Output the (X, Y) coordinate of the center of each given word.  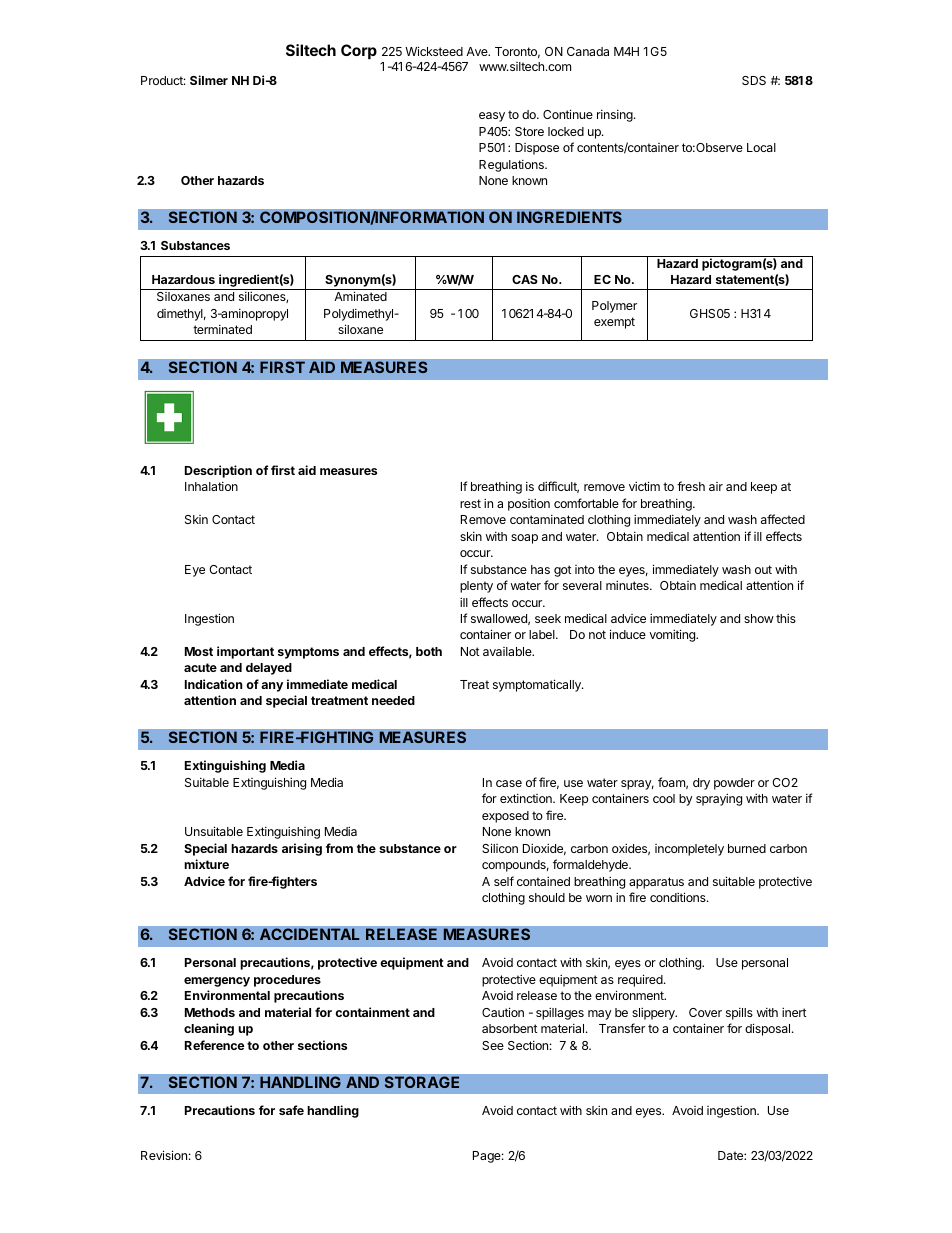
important (245, 652)
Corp (359, 51)
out (763, 569)
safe (291, 1110)
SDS (754, 80)
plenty (476, 587)
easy (492, 117)
